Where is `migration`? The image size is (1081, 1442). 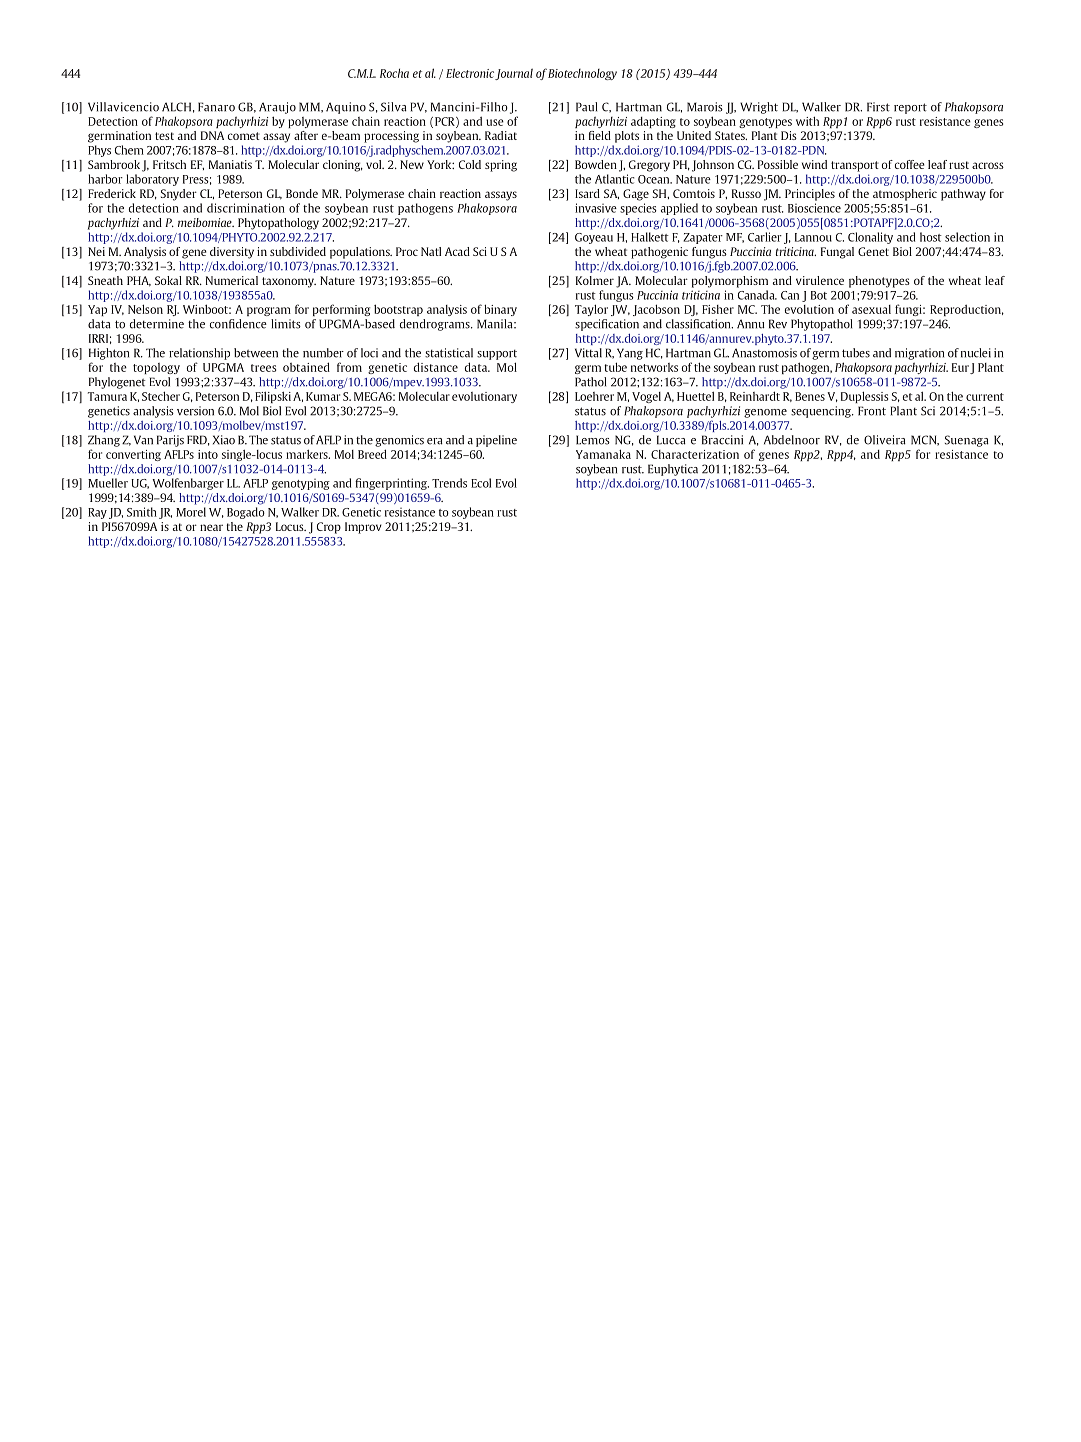 migration is located at coordinates (919, 354).
